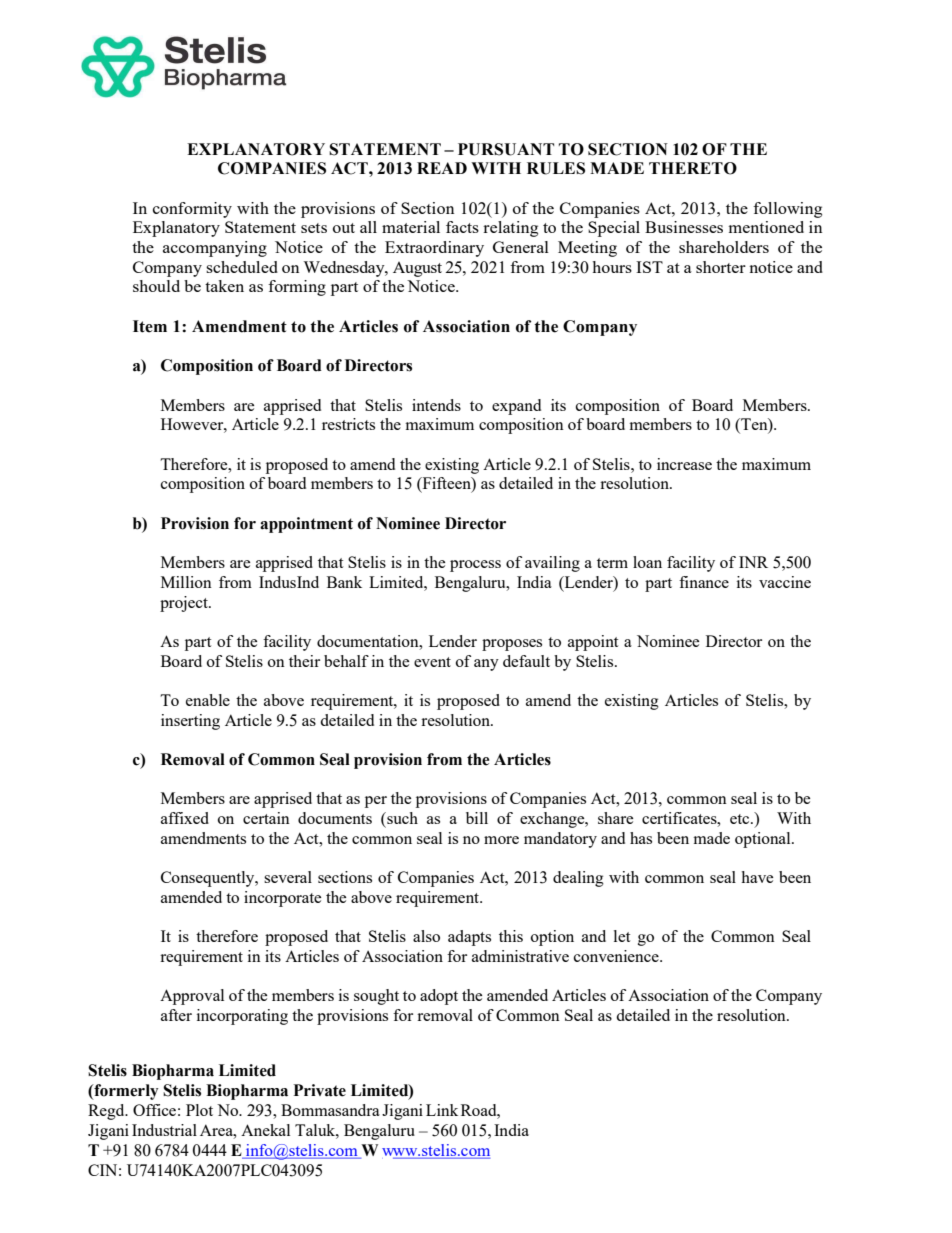  What do you see at coordinates (209, 879) in the page?
I see `Consequently` at bounding box center [209, 879].
